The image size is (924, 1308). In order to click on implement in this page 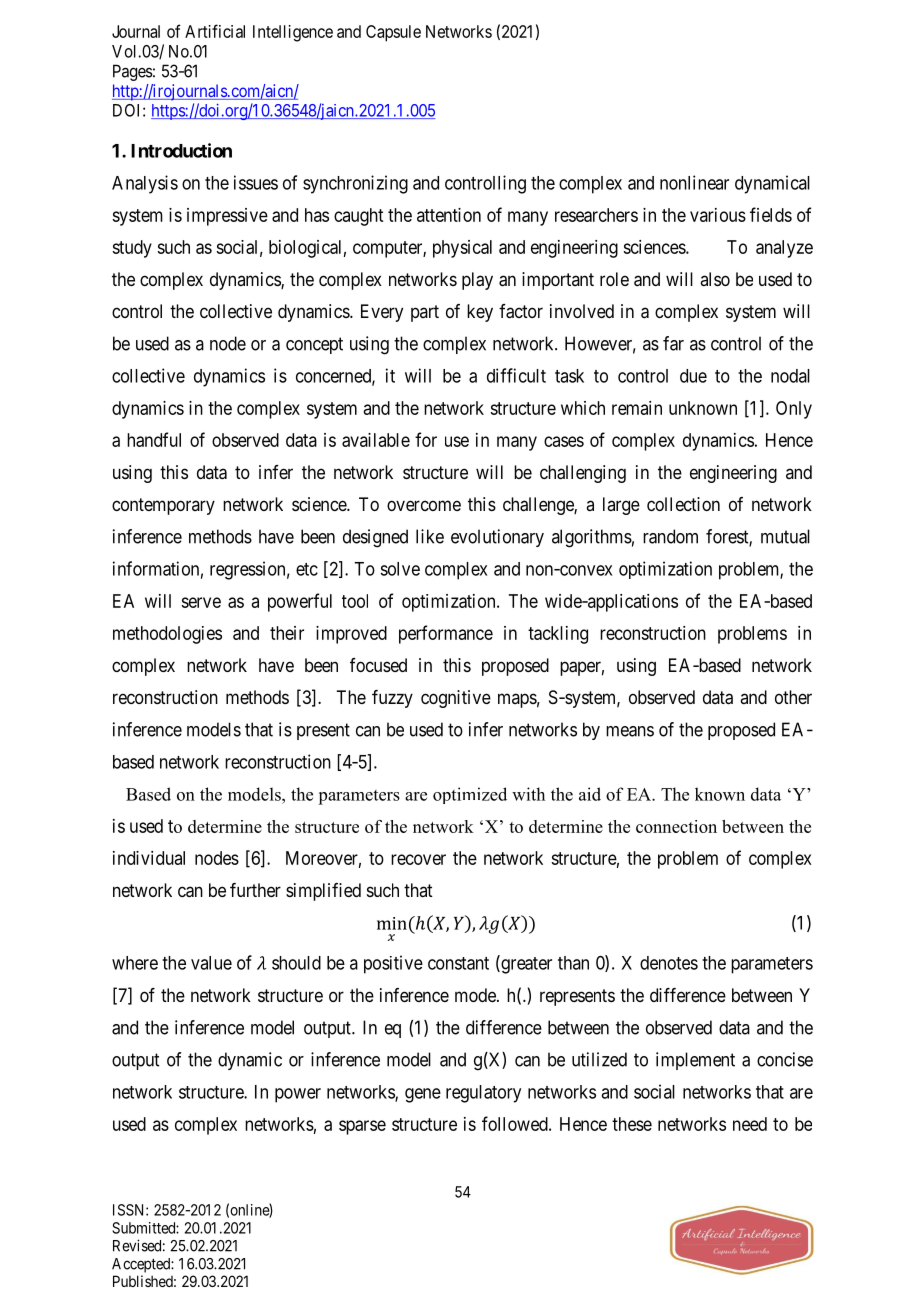, I will do `click(695, 1061)`.
